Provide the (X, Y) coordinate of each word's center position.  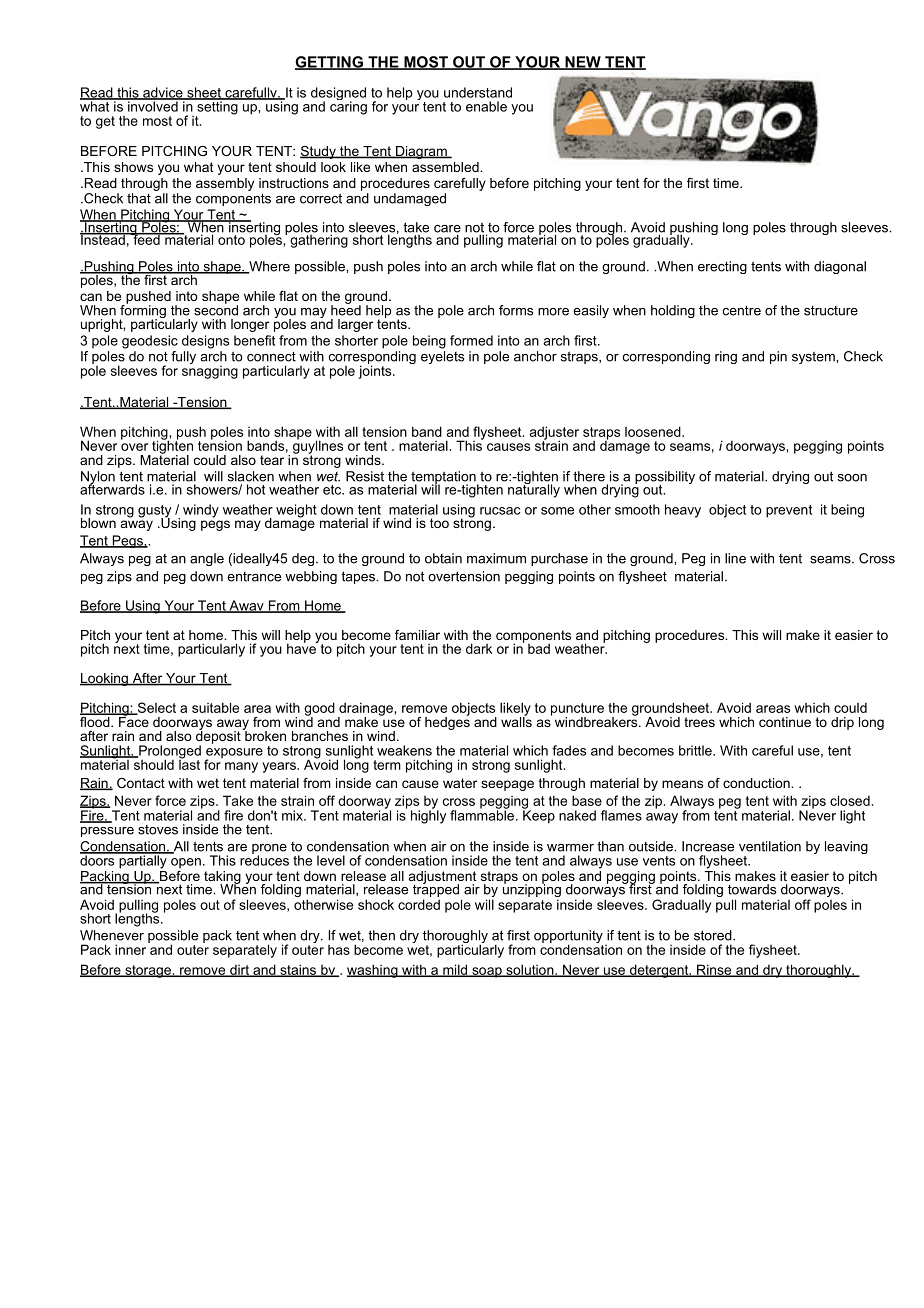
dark (479, 648)
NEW (583, 63)
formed (471, 340)
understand (478, 92)
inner (132, 948)
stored (714, 935)
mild (455, 970)
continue (785, 722)
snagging (210, 371)
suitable (215, 707)
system (814, 357)
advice (163, 93)
